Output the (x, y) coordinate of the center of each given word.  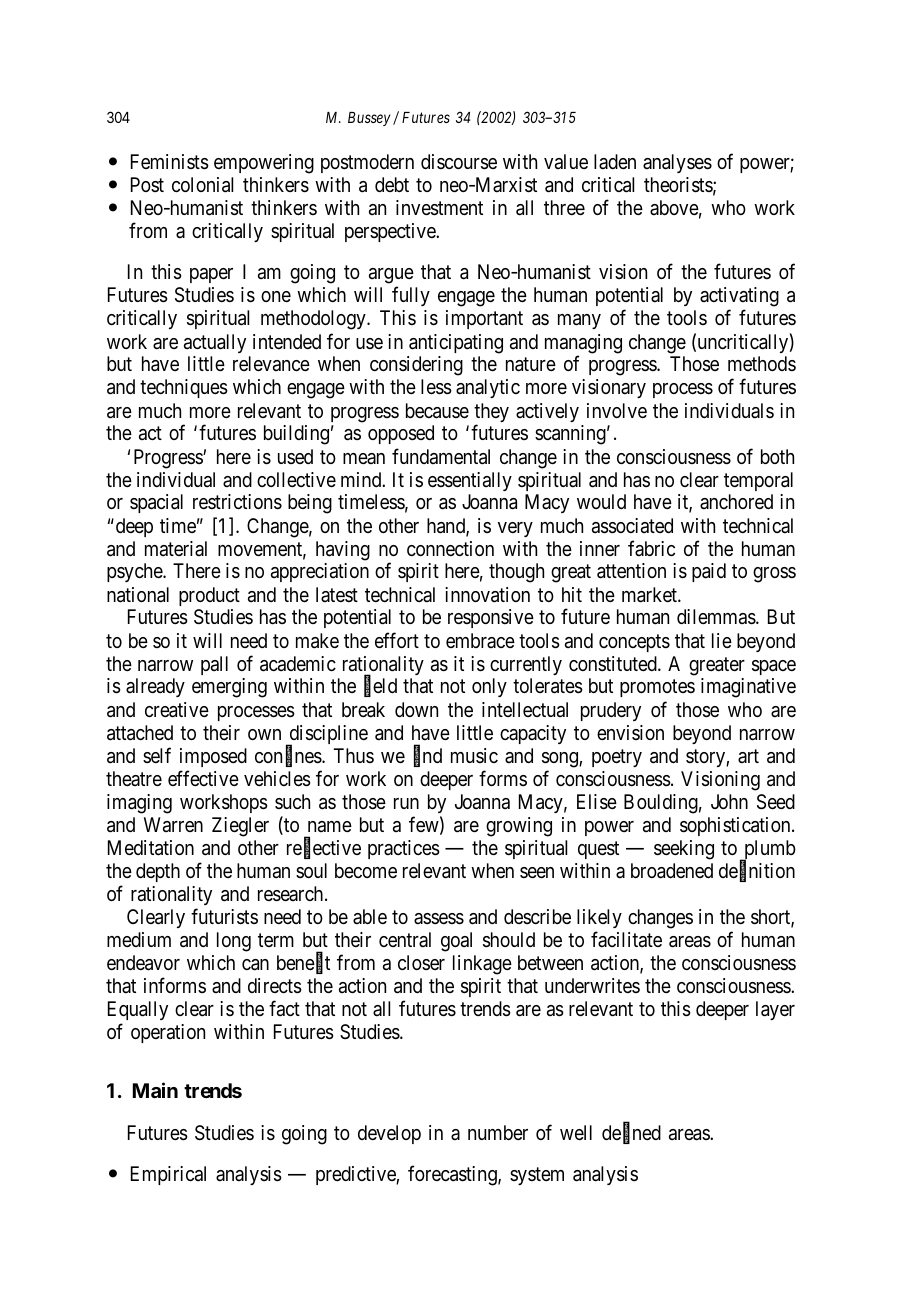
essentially (470, 481)
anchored (736, 501)
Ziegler (240, 827)
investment (439, 208)
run (406, 803)
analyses (677, 163)
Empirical (168, 1175)
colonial (202, 185)
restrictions (237, 502)
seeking (684, 850)
